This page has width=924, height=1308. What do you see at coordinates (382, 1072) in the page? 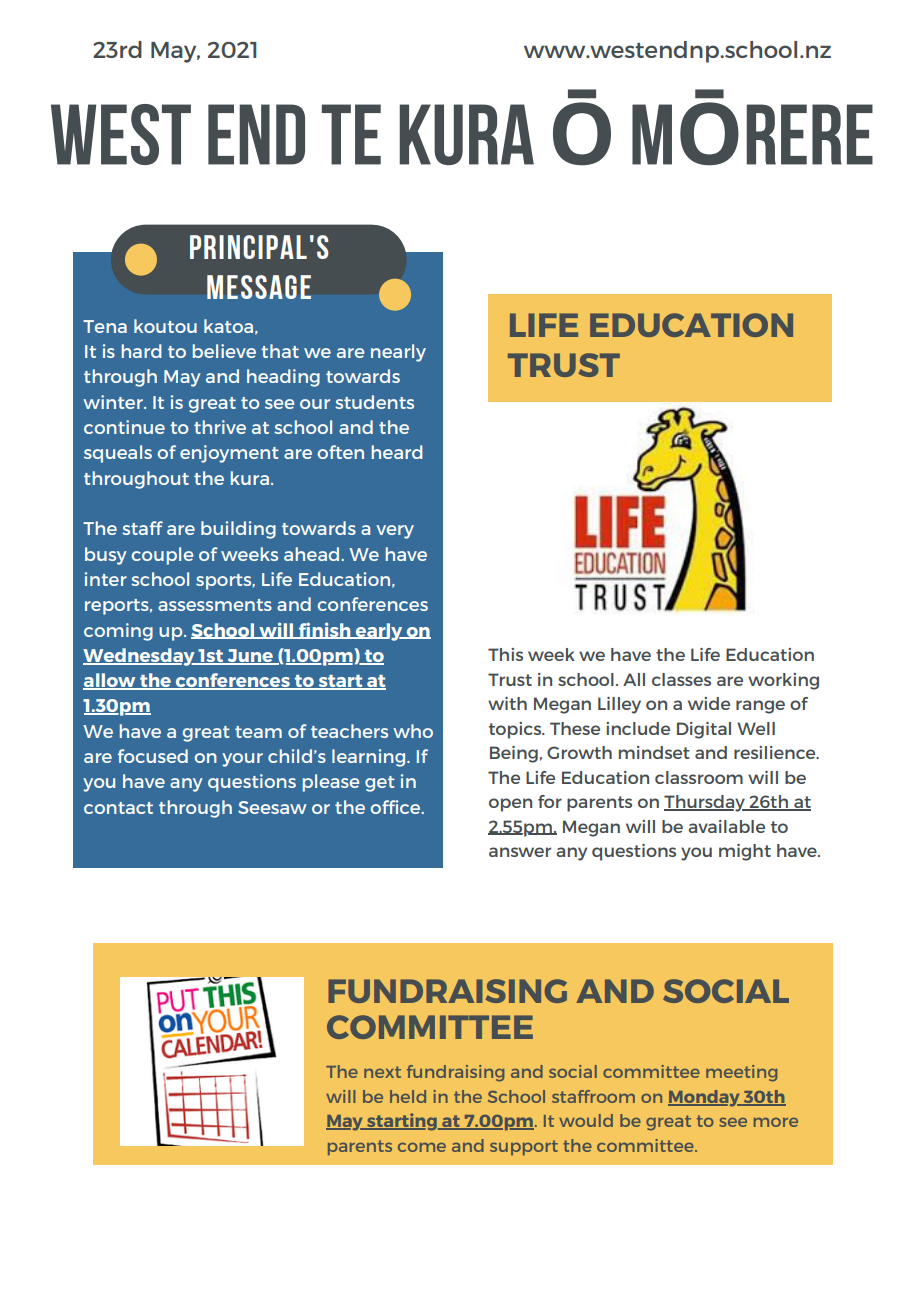
I see `next` at bounding box center [382, 1072].
